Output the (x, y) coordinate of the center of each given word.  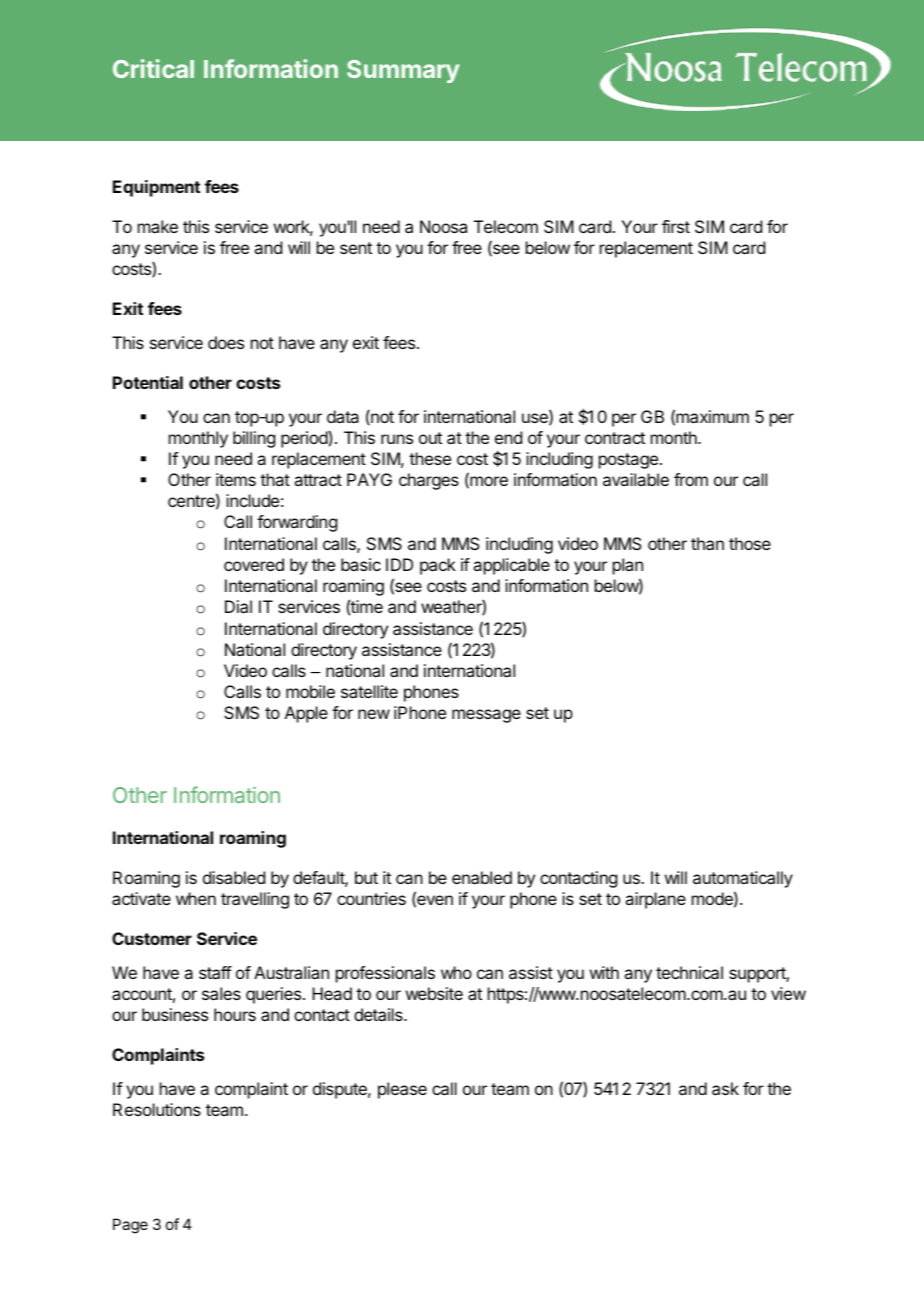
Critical (153, 68)
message (486, 716)
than (707, 543)
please (402, 1090)
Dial (238, 606)
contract (615, 438)
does (226, 342)
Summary (403, 71)
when (196, 898)
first (676, 226)
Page (130, 1226)
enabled (482, 877)
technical (689, 972)
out (430, 438)
